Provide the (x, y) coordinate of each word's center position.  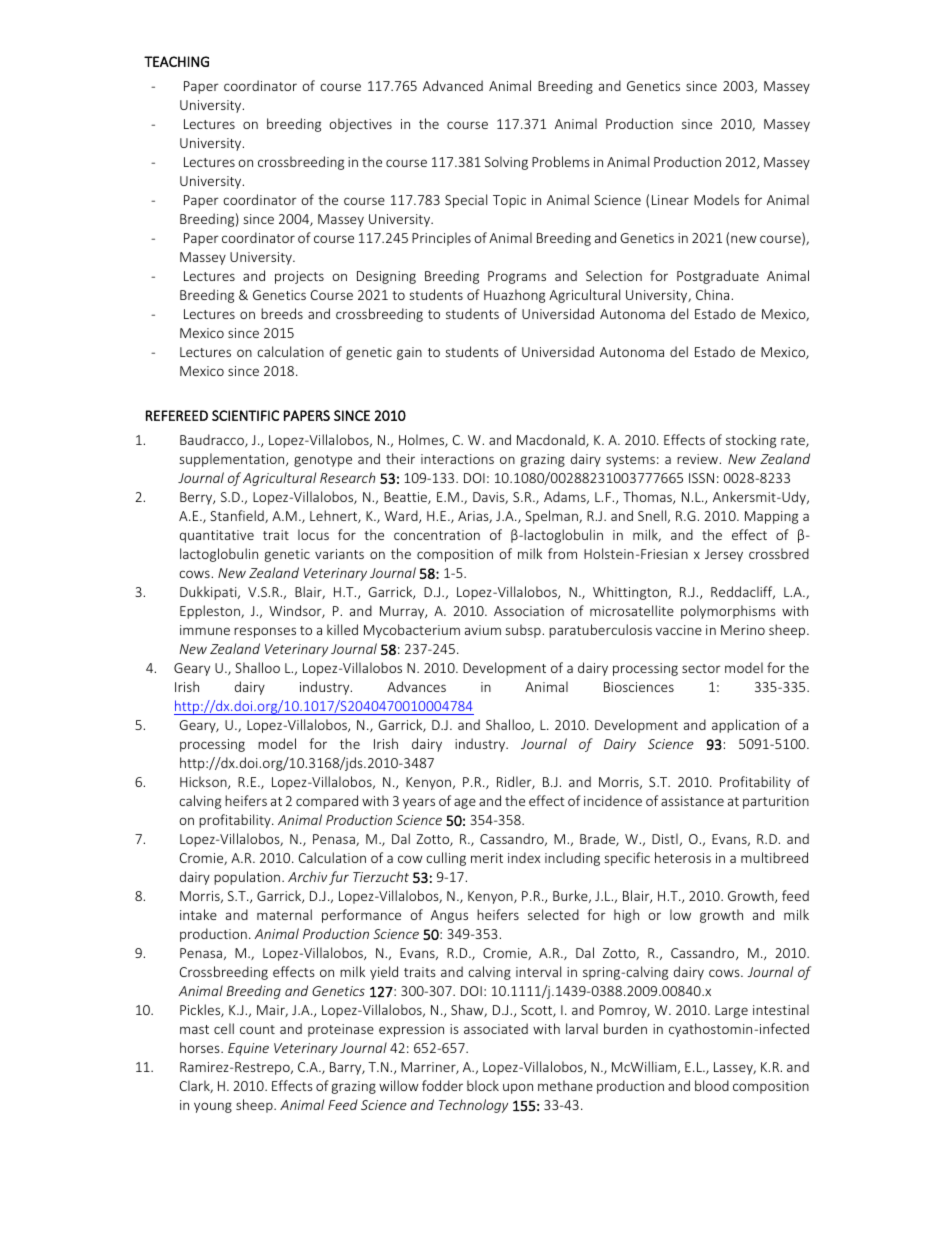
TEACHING (176, 61)
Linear (670, 200)
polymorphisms (728, 612)
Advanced (453, 85)
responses (265, 632)
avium (483, 630)
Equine (248, 1049)
